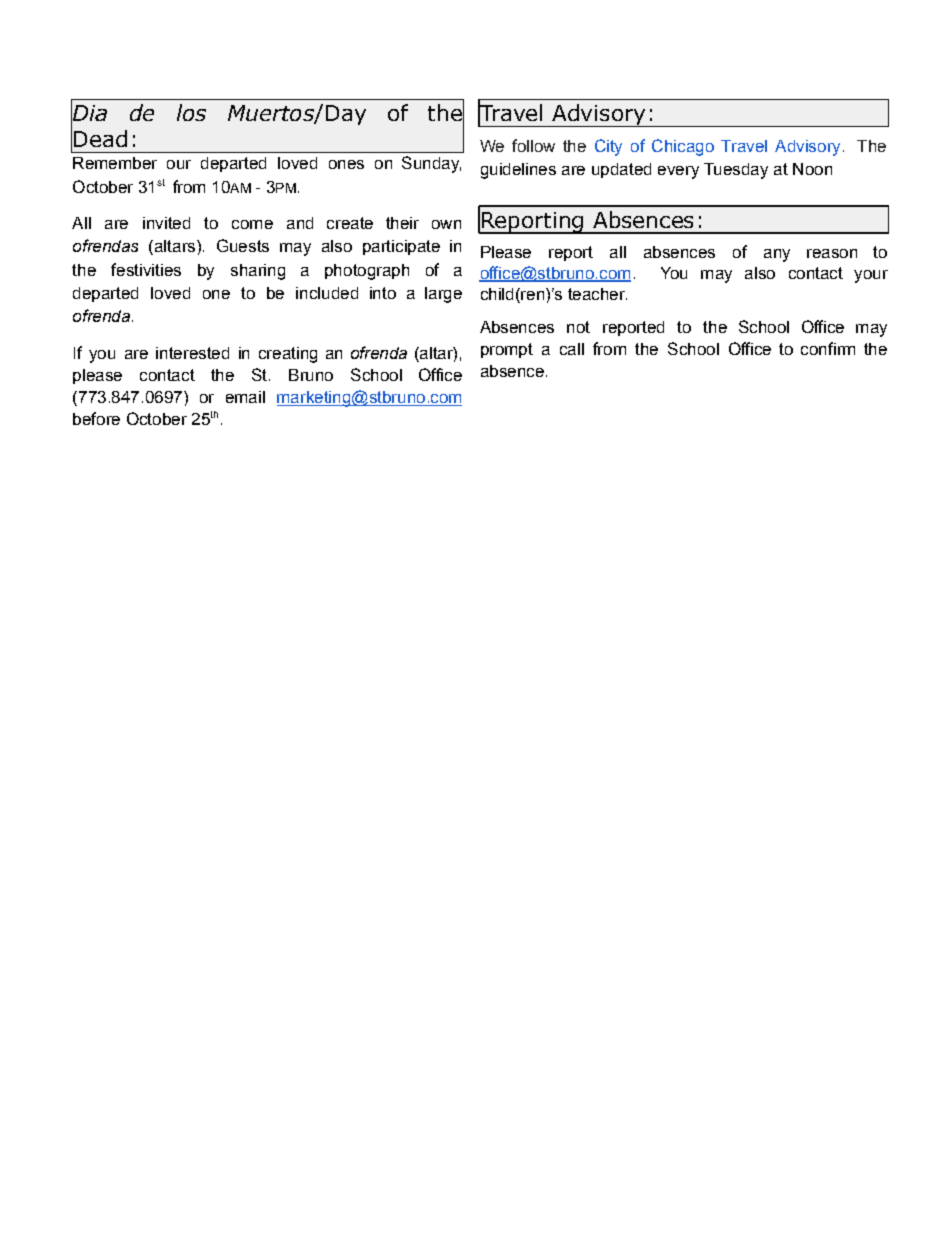 This screenshot has height=1233, width=952. Describe the element at coordinates (245, 397) in the screenshot. I see `email` at that location.
